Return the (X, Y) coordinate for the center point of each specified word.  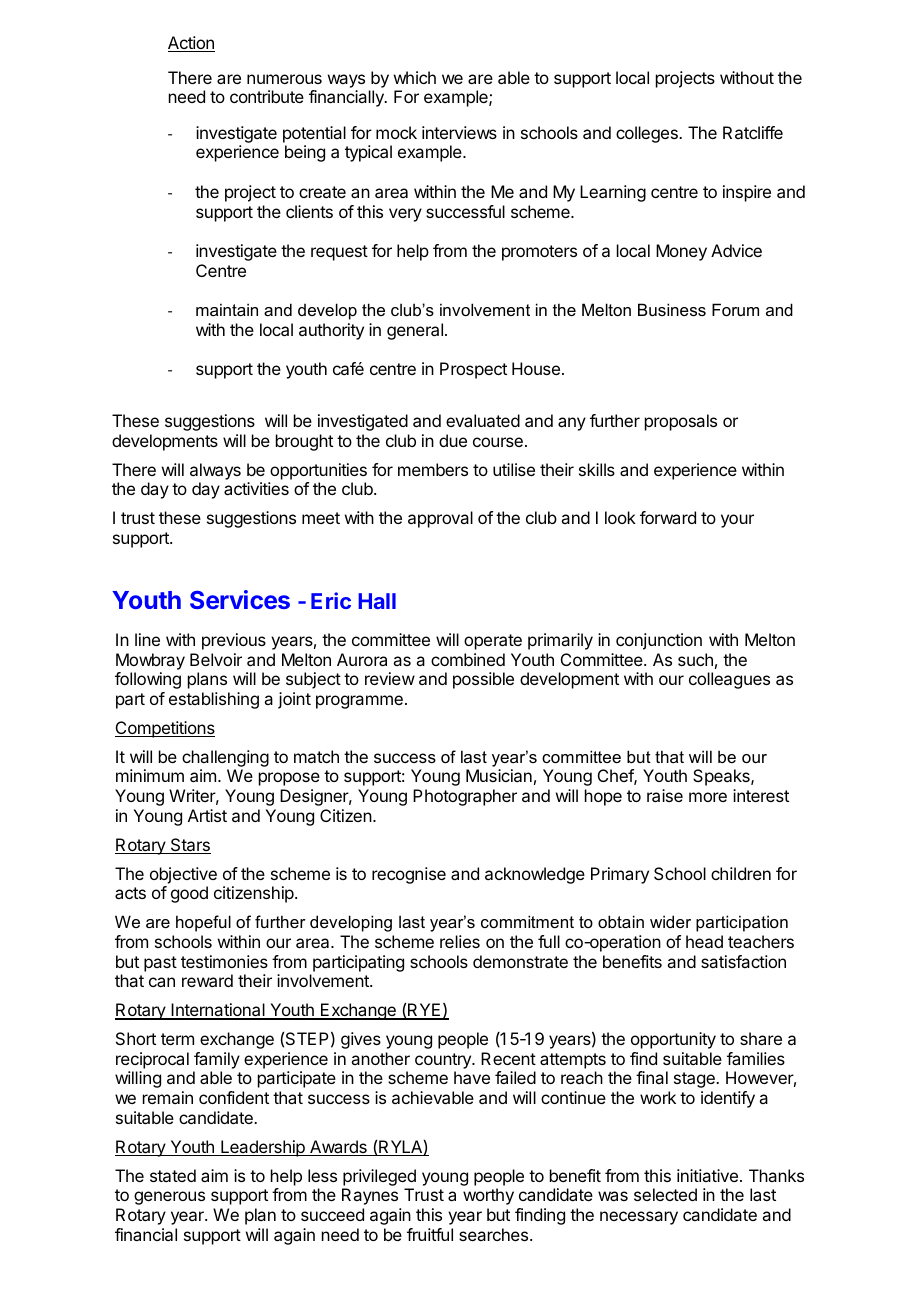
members (433, 469)
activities (256, 488)
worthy (488, 1196)
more (708, 797)
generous (169, 1198)
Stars (189, 846)
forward (668, 517)
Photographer (465, 797)
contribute (267, 96)
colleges (648, 134)
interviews (459, 132)
